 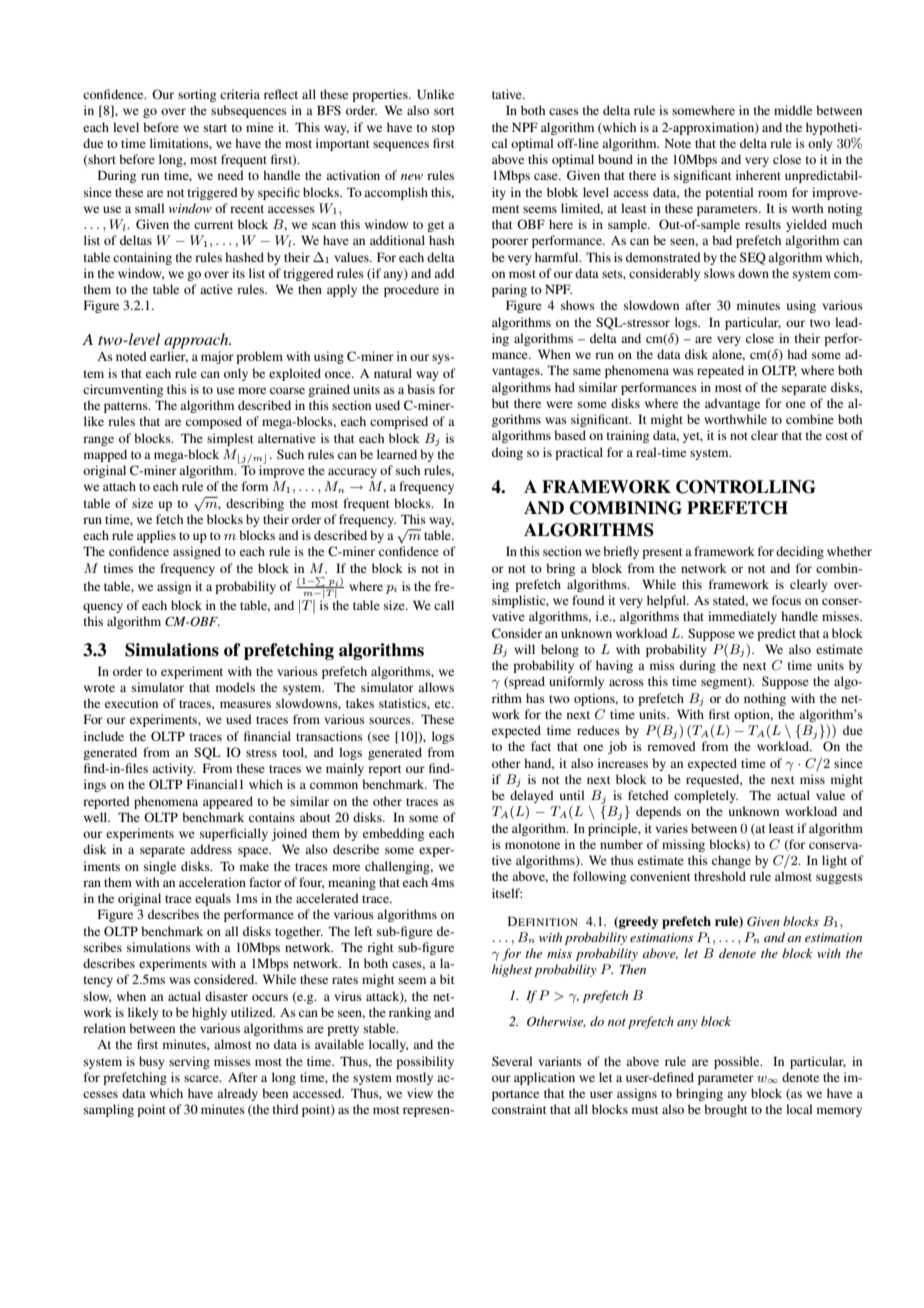 I want to click on will, so click(x=524, y=649).
